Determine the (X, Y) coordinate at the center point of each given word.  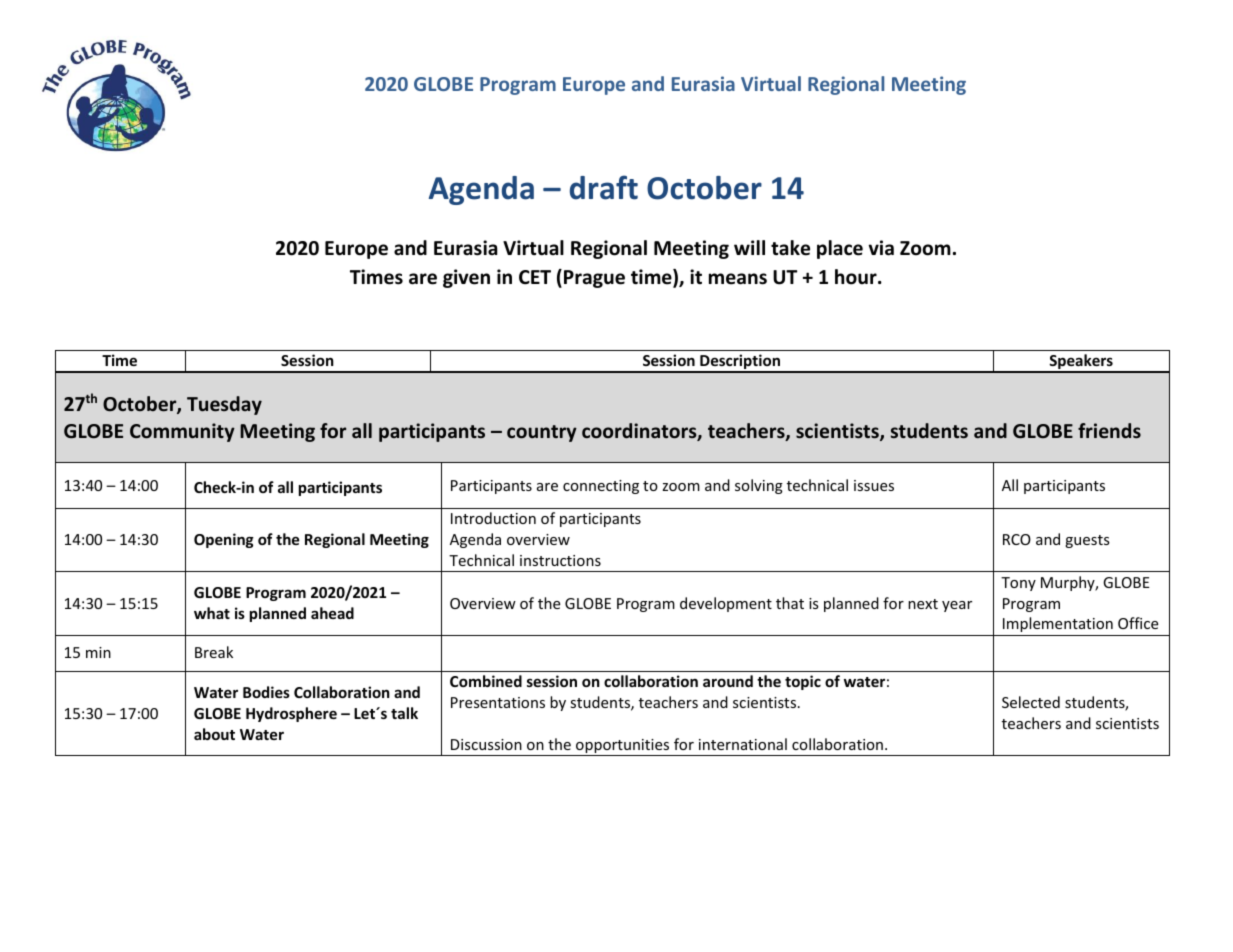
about (214, 734)
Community (182, 432)
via (881, 248)
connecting (601, 487)
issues (874, 485)
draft (604, 187)
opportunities (623, 747)
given (466, 278)
